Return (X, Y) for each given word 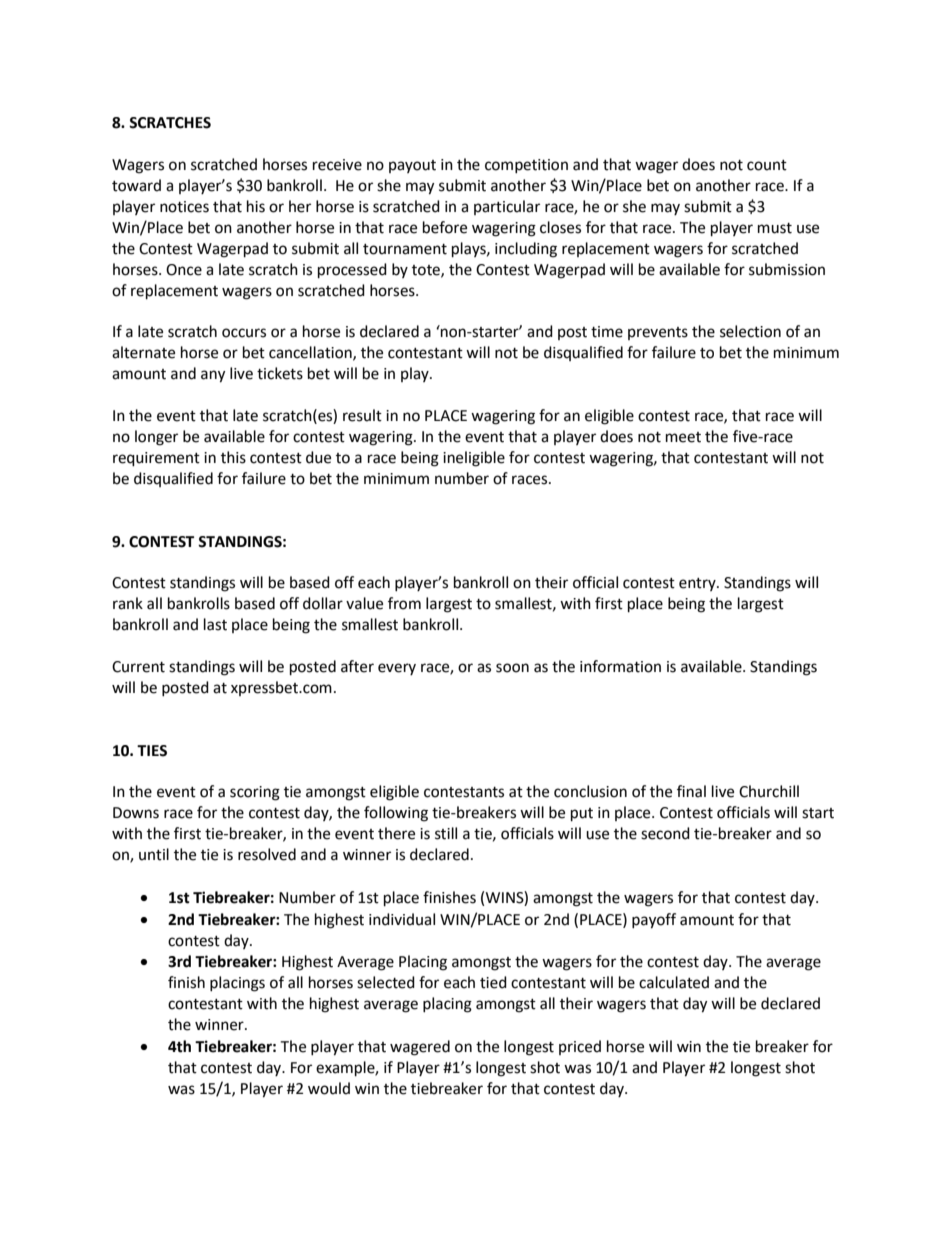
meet (683, 437)
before (445, 227)
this (233, 457)
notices (184, 207)
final (691, 791)
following (396, 814)
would (329, 1088)
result (362, 415)
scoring (255, 793)
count (767, 165)
